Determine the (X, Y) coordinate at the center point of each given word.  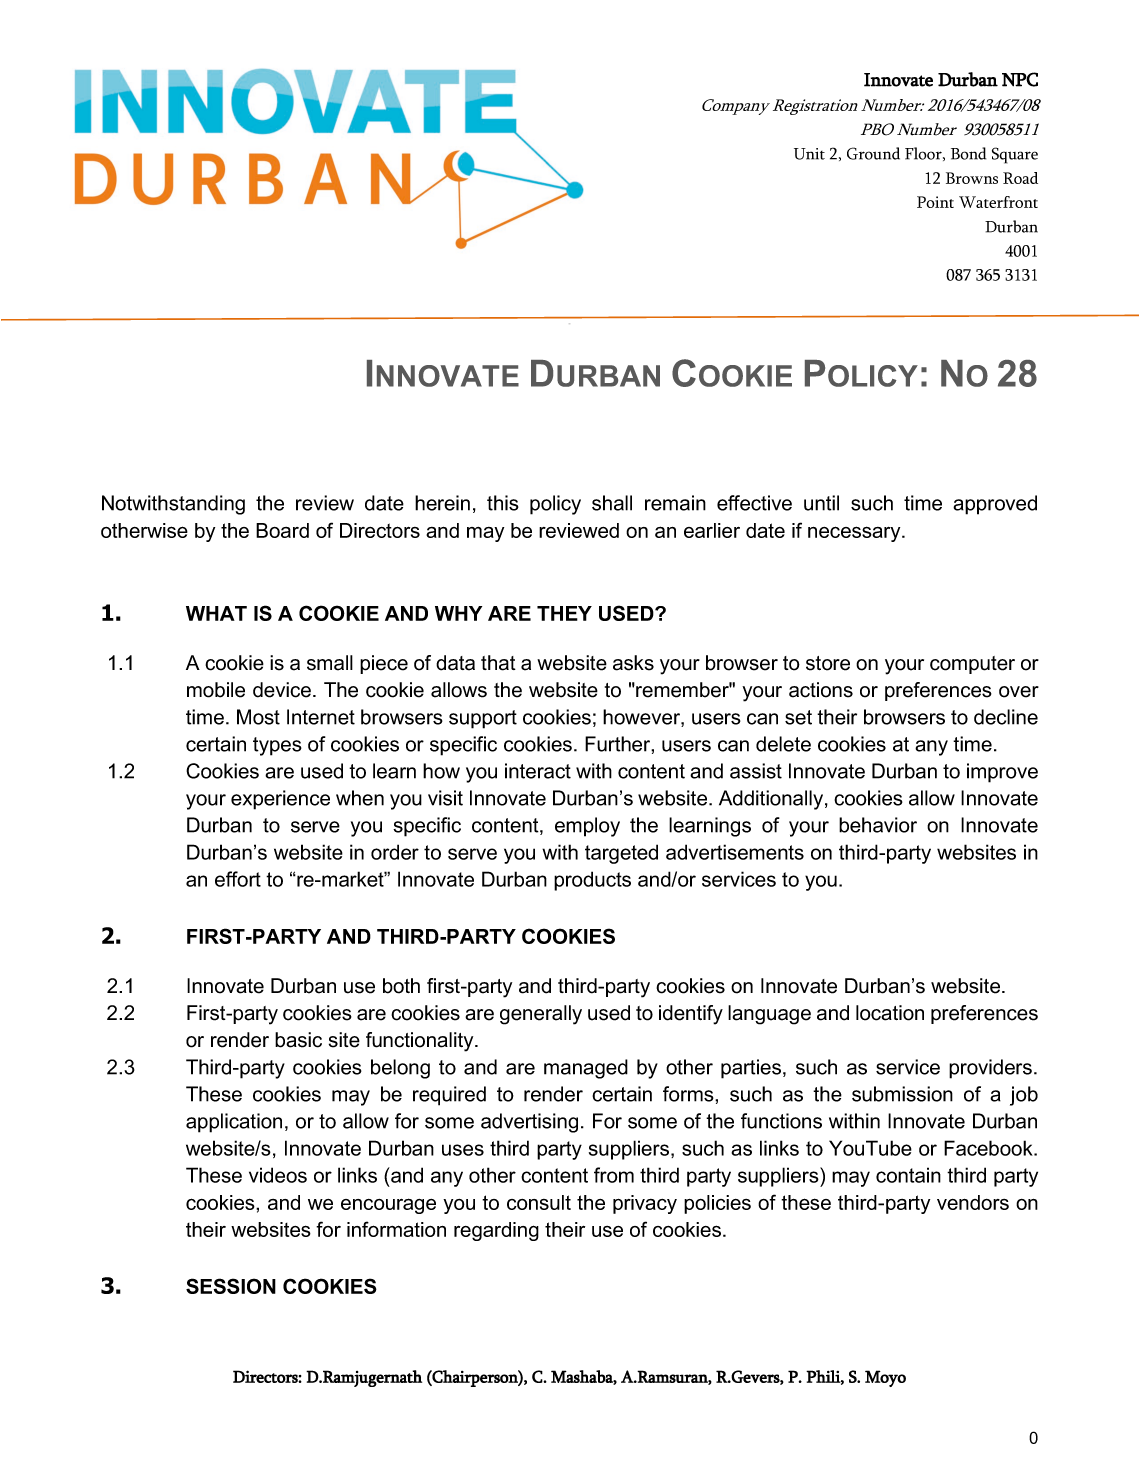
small (330, 663)
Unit (809, 154)
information (396, 1229)
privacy (645, 1204)
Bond (968, 153)
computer (972, 665)
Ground (873, 153)
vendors (973, 1202)
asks (633, 663)
